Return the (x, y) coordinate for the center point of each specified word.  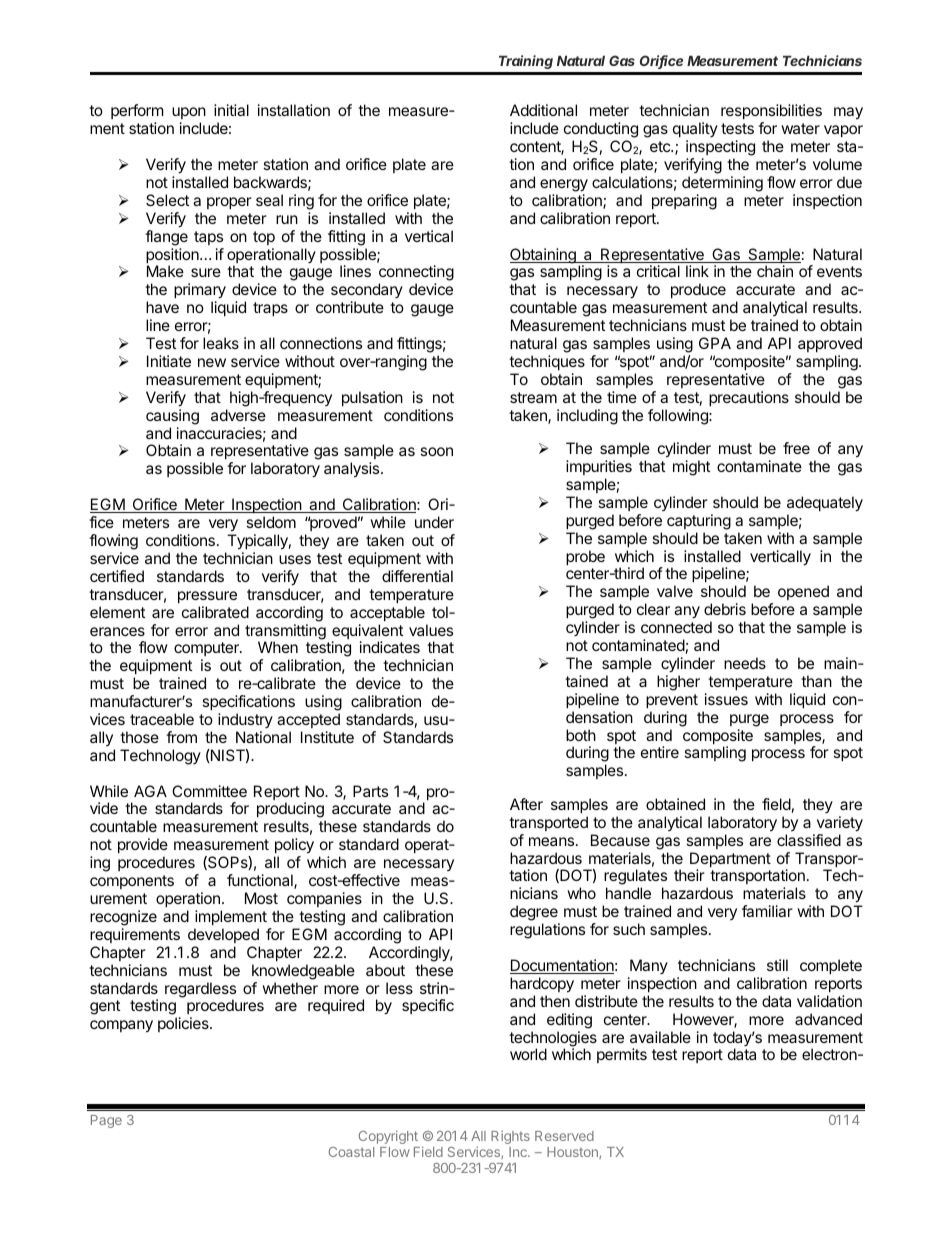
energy (564, 185)
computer (207, 651)
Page (106, 1121)
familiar (767, 911)
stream (533, 397)
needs (745, 663)
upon (189, 115)
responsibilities (771, 113)
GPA (715, 343)
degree (535, 914)
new (212, 362)
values (431, 630)
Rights (510, 1137)
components (132, 882)
